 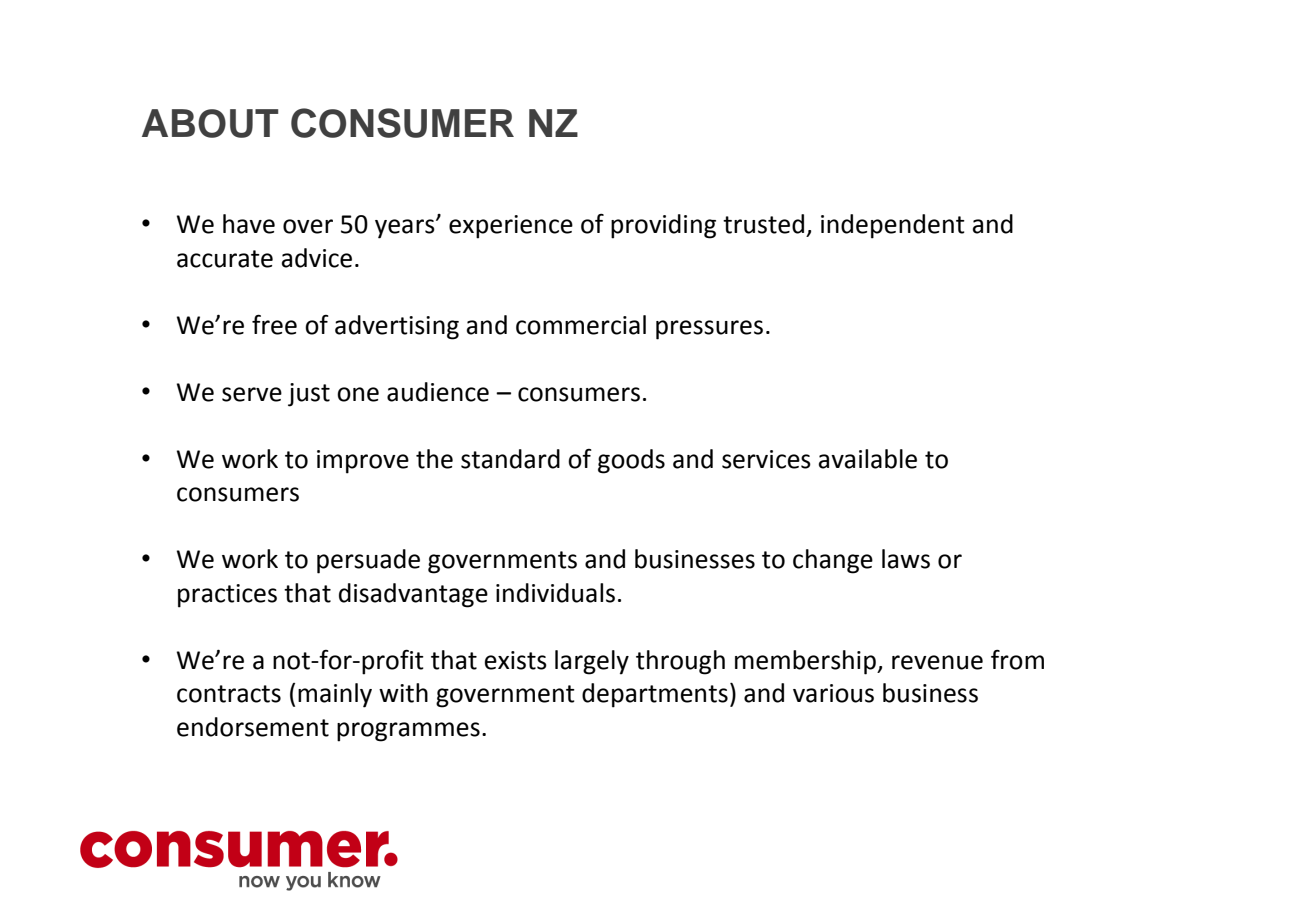 What do you see at coordinates (309, 395) in the page?
I see `just` at bounding box center [309, 395].
